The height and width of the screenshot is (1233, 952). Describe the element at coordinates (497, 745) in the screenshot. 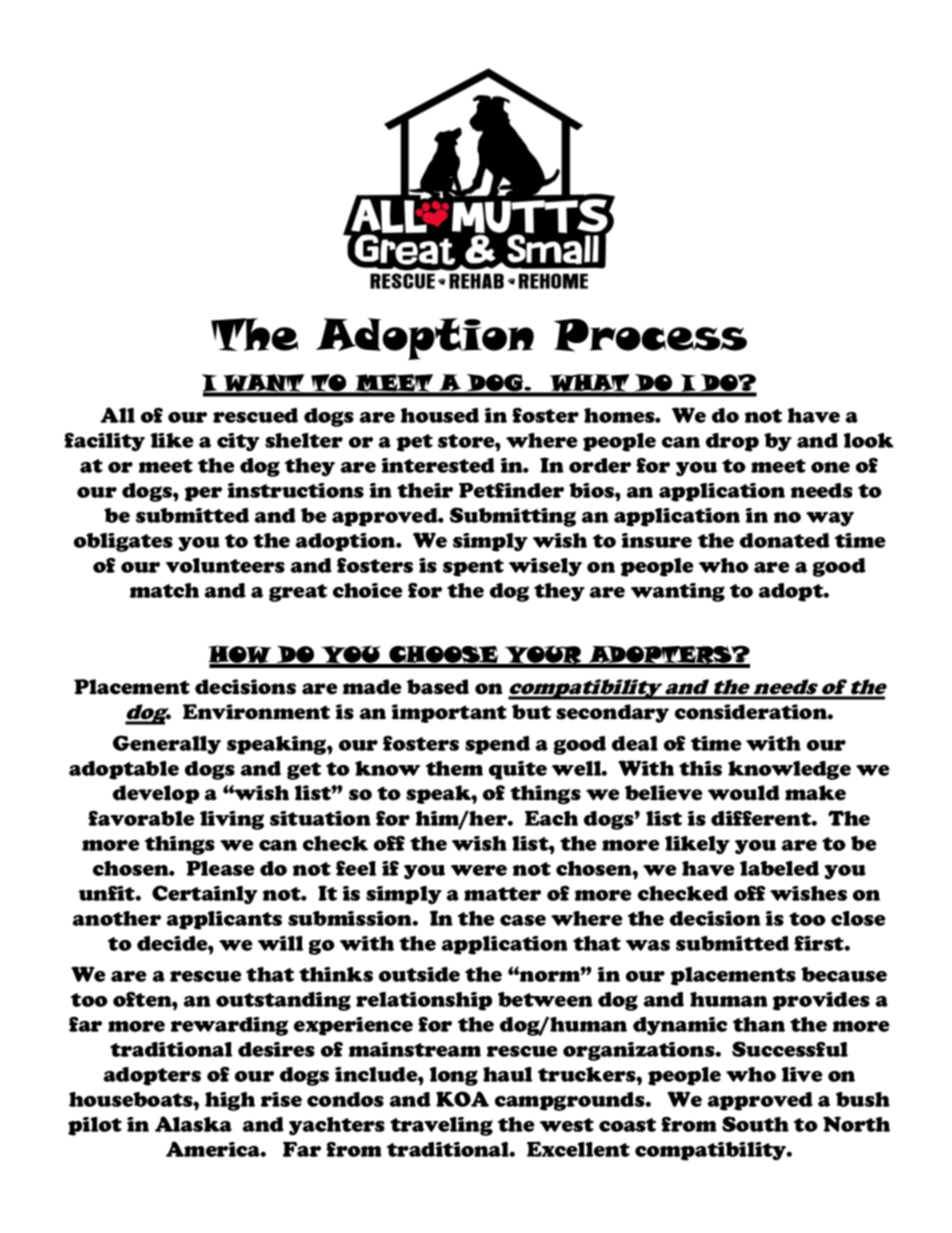

I see `spend` at that location.
